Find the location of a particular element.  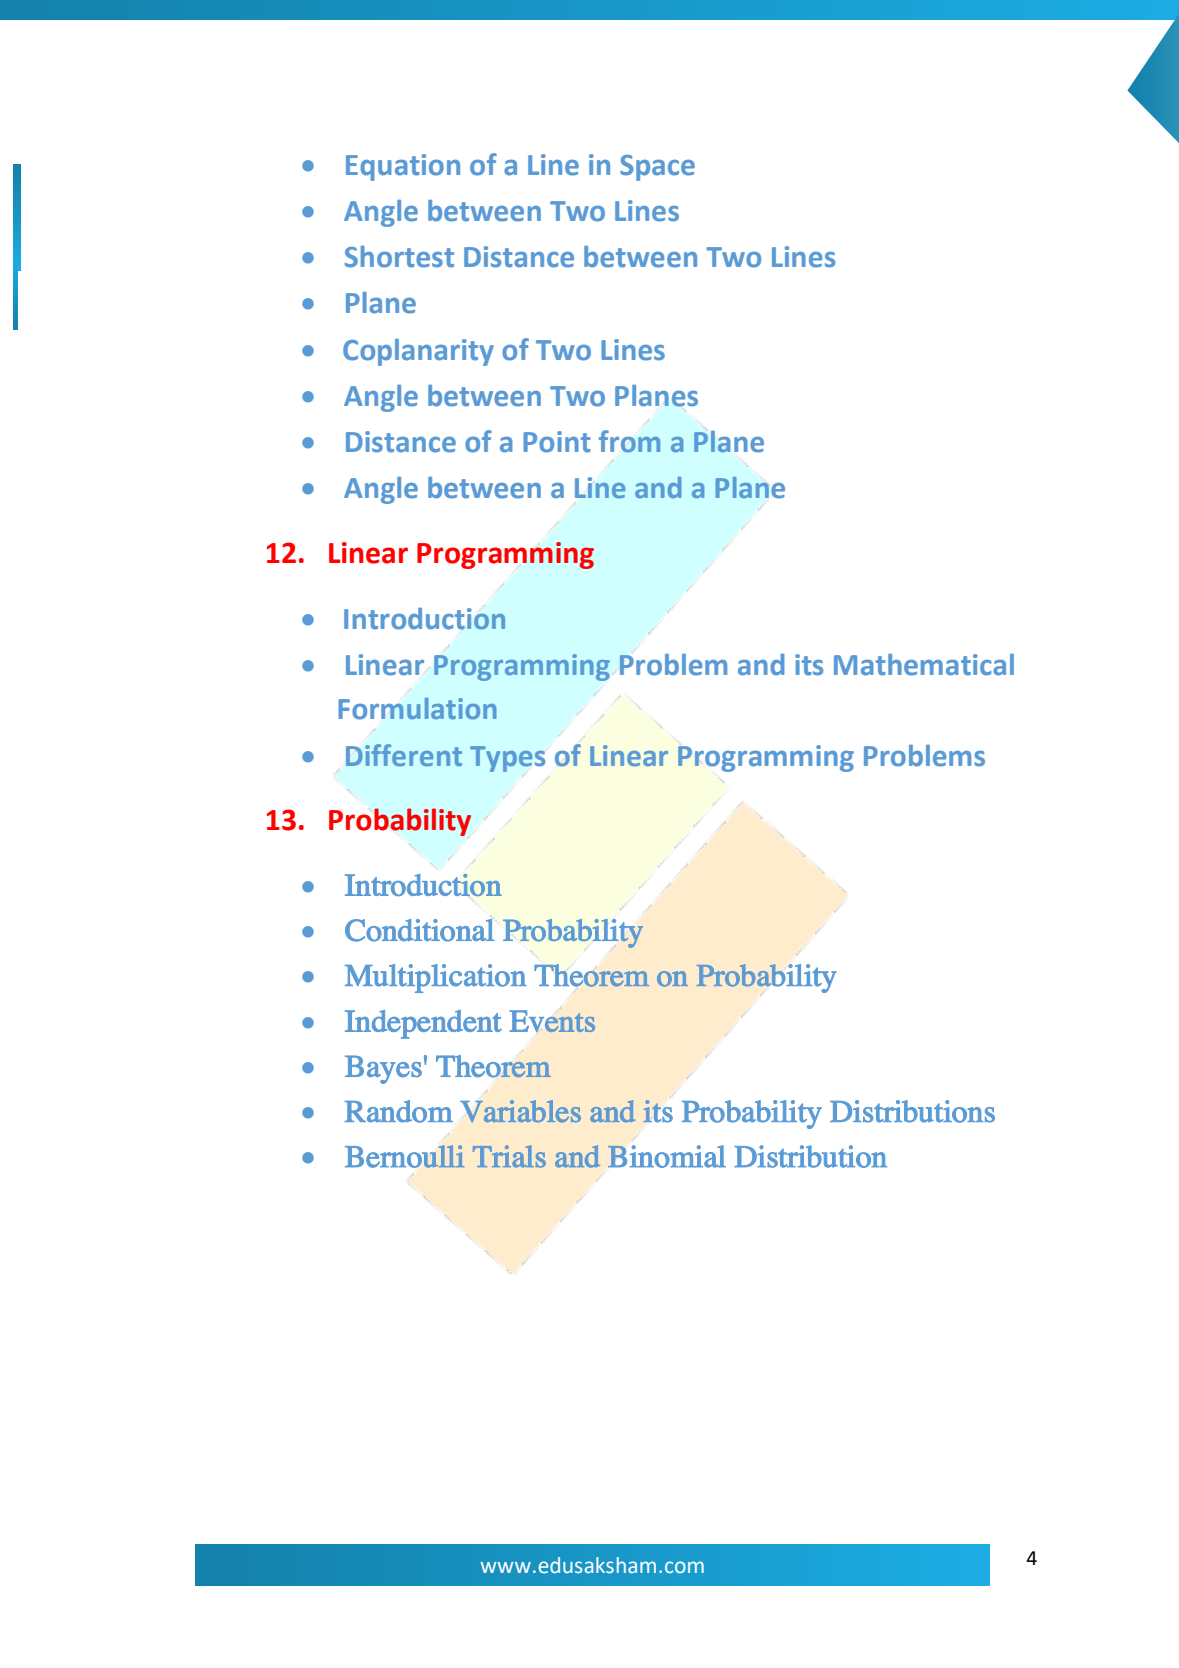

from is located at coordinates (629, 441).
